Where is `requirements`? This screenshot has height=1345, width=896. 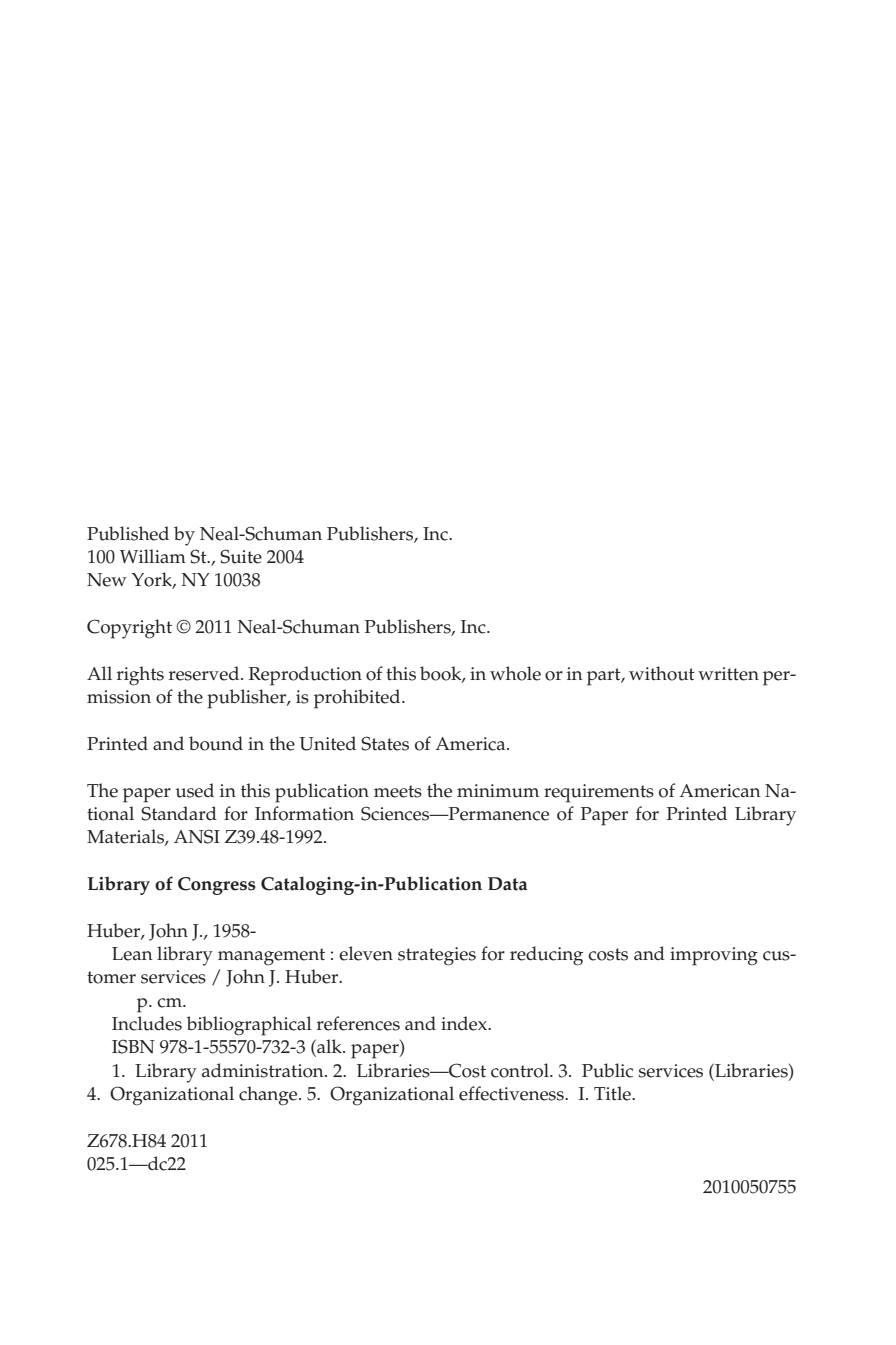 requirements is located at coordinates (599, 793).
